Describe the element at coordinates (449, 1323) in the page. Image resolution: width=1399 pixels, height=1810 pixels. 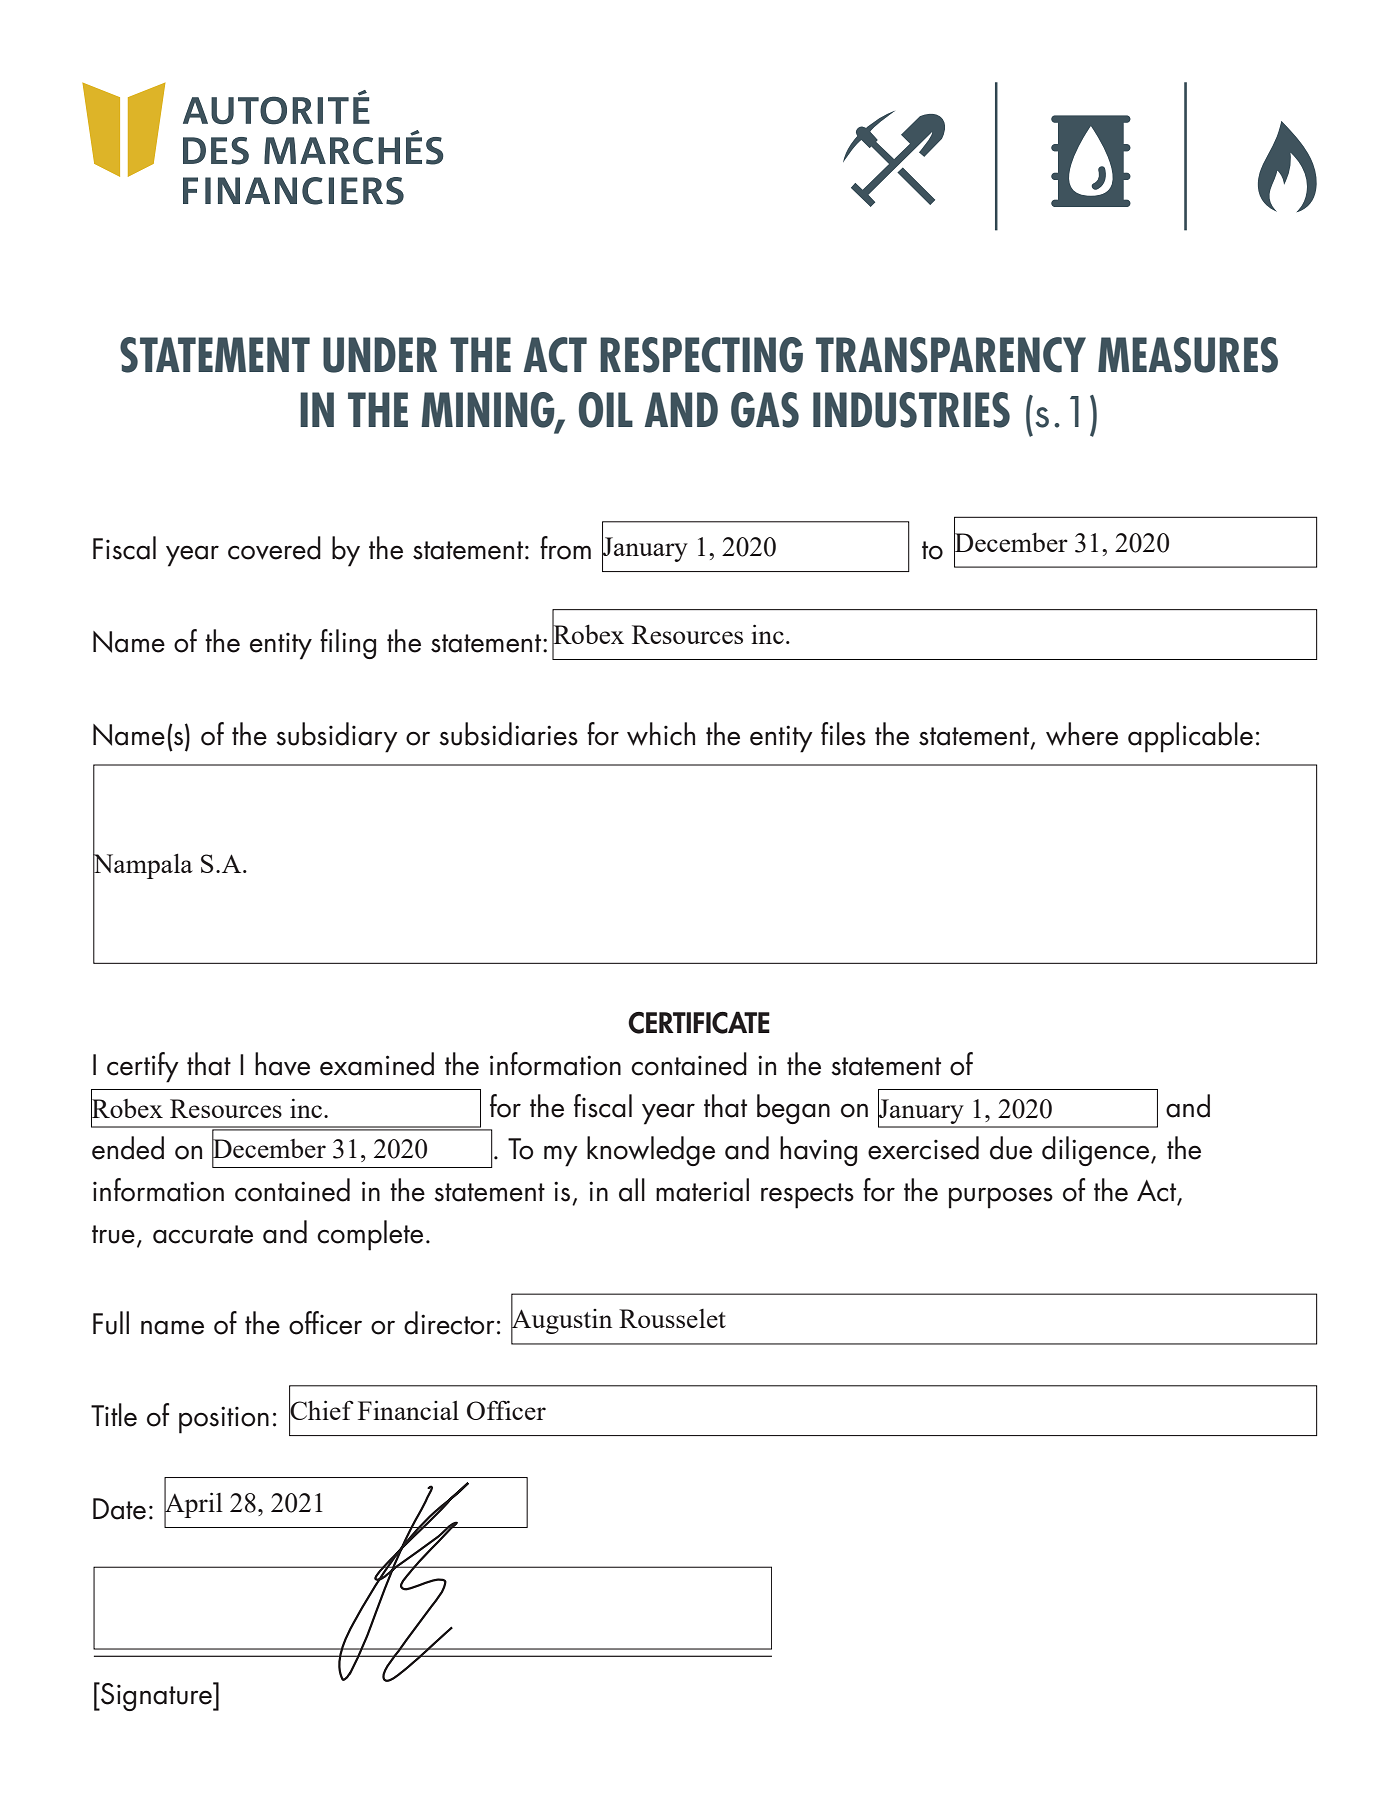
I see `director` at that location.
